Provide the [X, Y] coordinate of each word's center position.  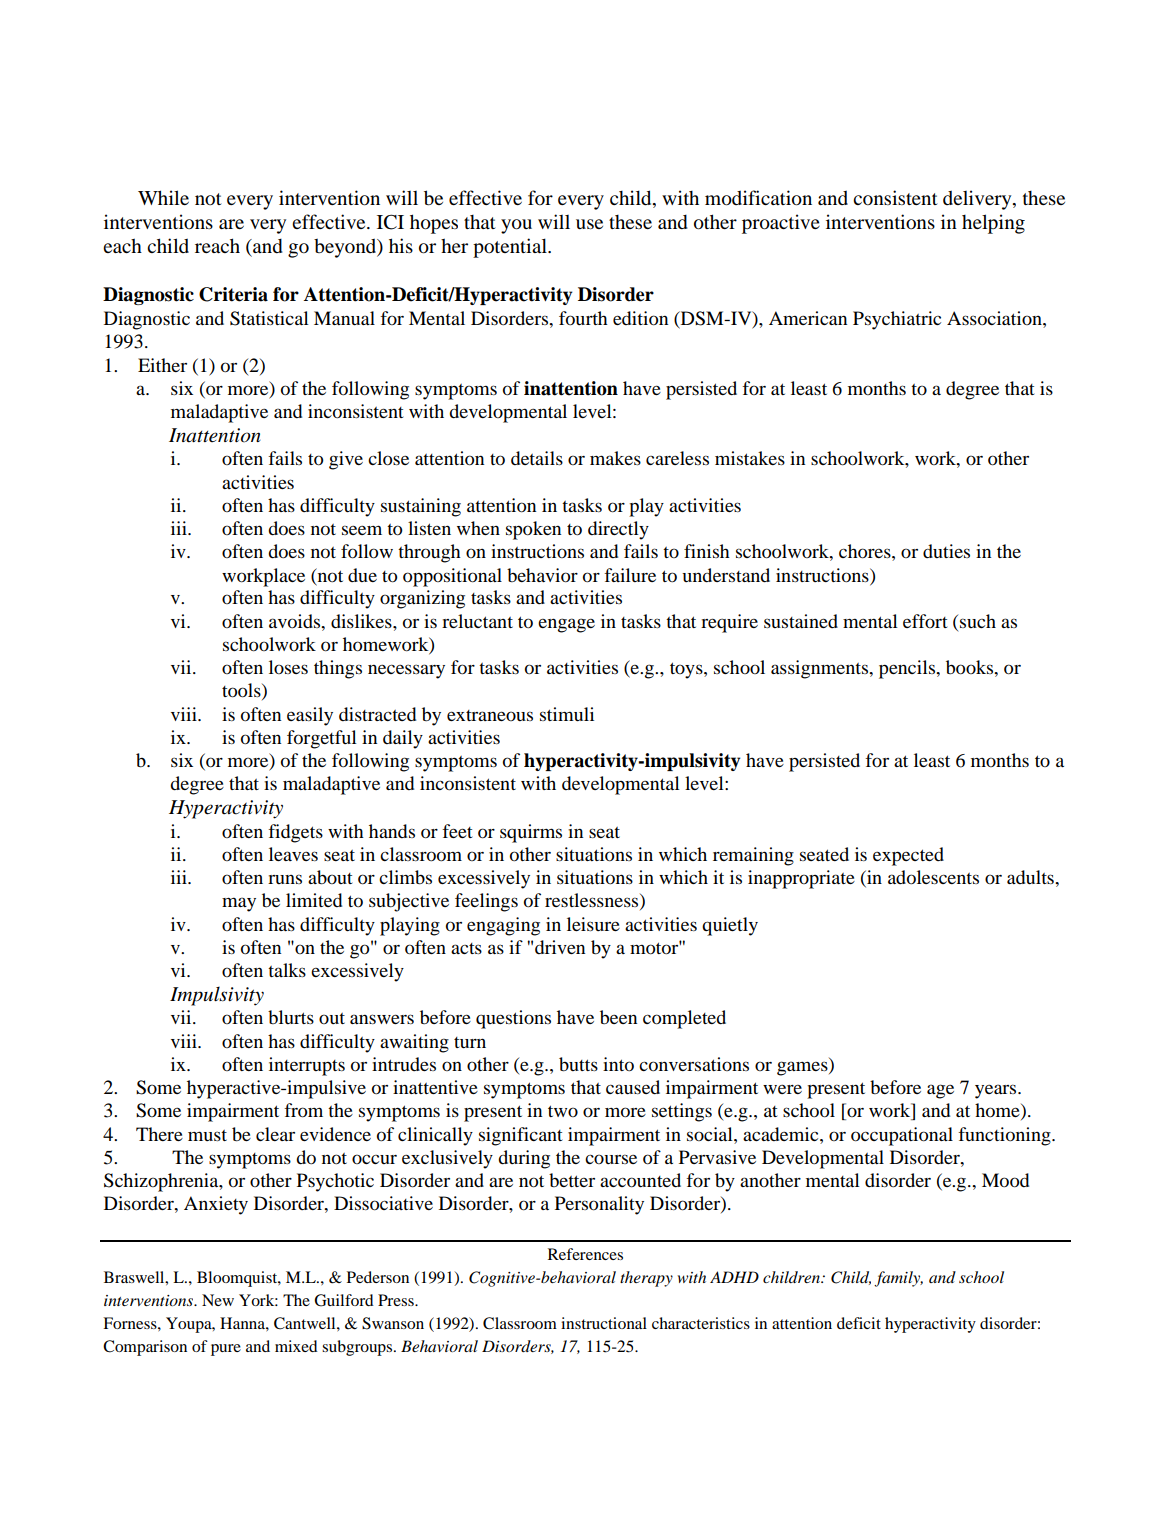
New [218, 1300]
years [997, 1091]
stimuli [567, 714]
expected [908, 856]
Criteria [233, 294]
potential [511, 248]
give [346, 460]
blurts [291, 1017]
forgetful [322, 739]
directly [618, 530]
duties [946, 551]
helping [993, 224]
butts [578, 1064]
